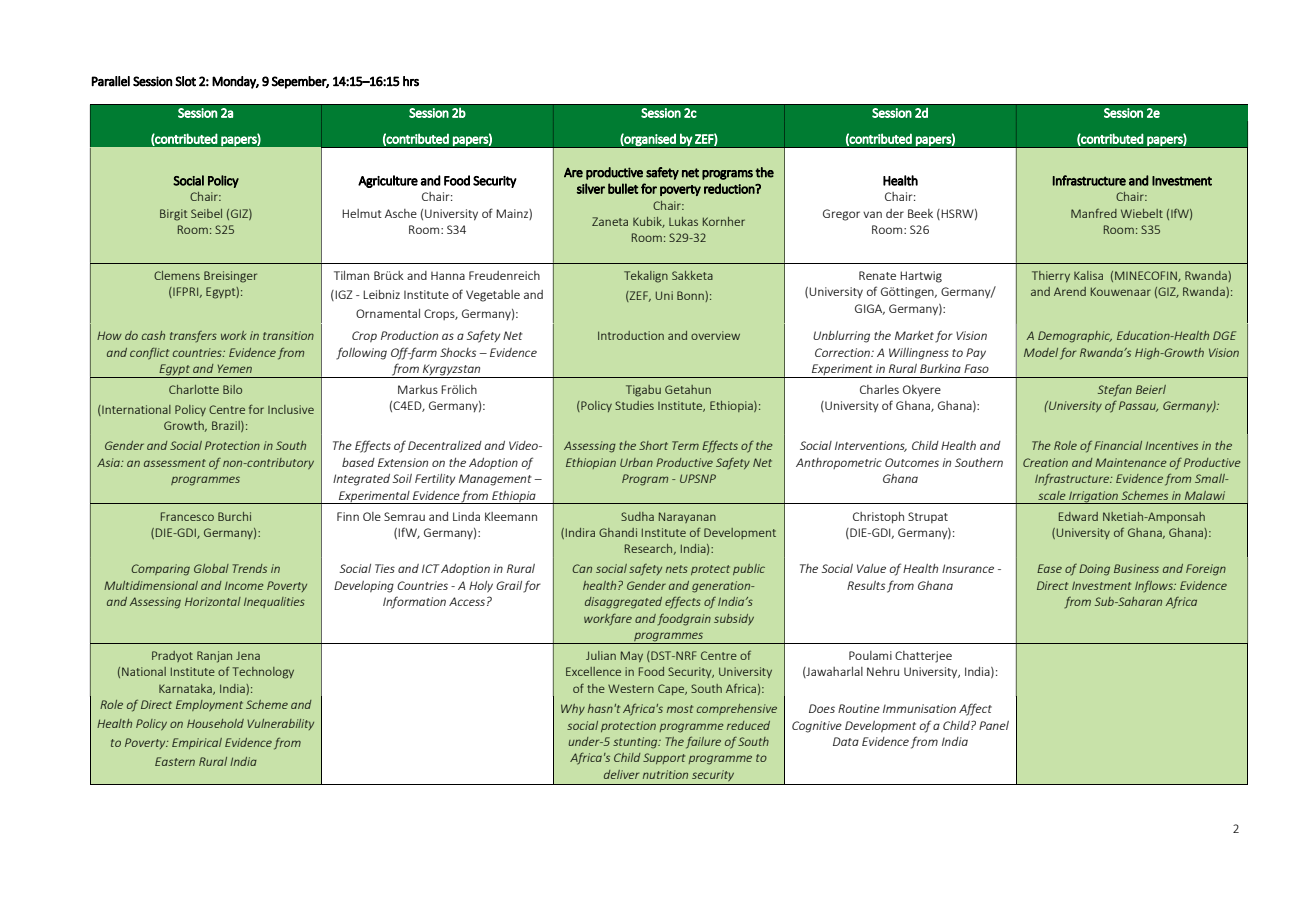  I want to click on hrs, so click(411, 81).
